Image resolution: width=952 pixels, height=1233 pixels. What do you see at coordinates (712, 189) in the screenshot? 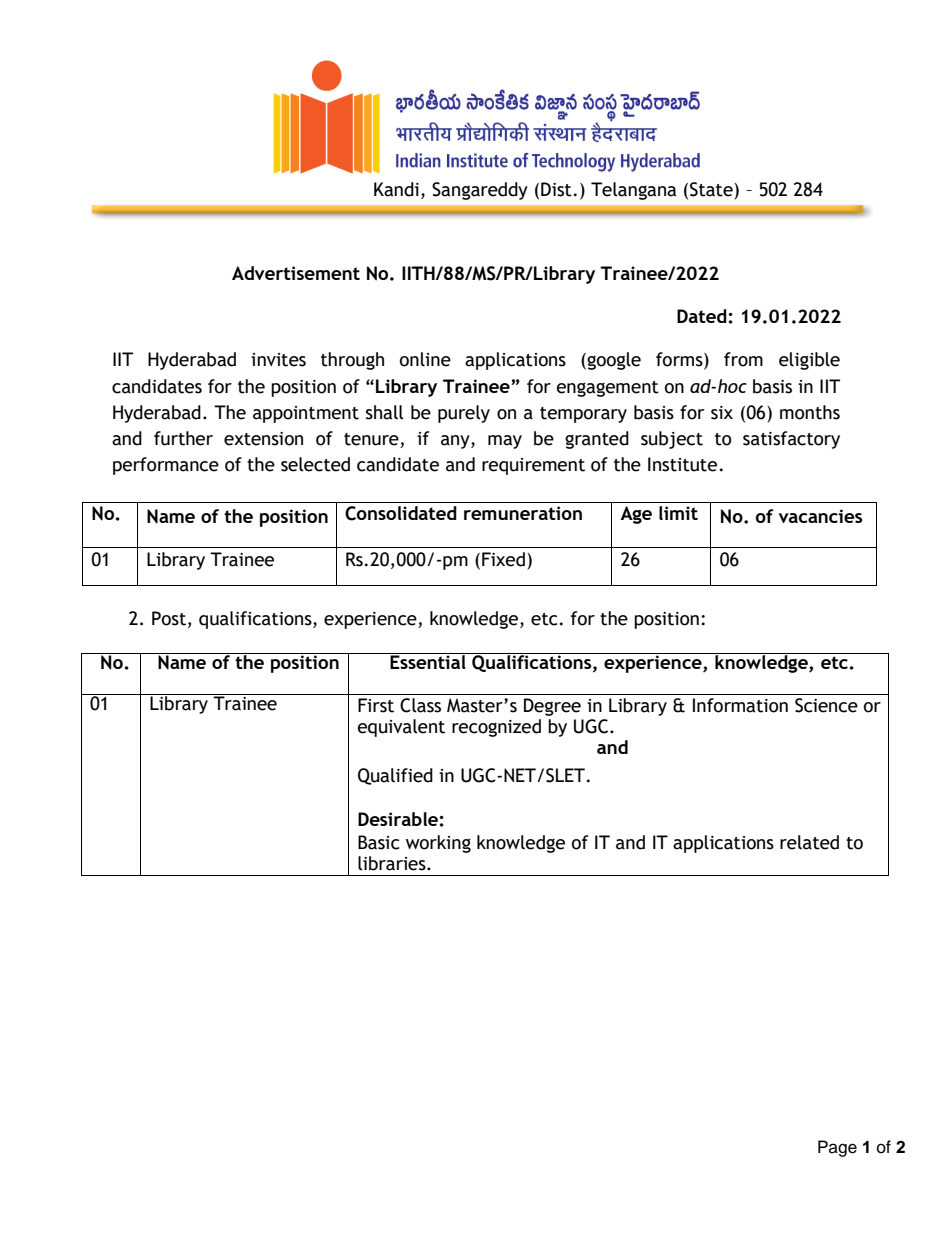
I see `State` at bounding box center [712, 189].
